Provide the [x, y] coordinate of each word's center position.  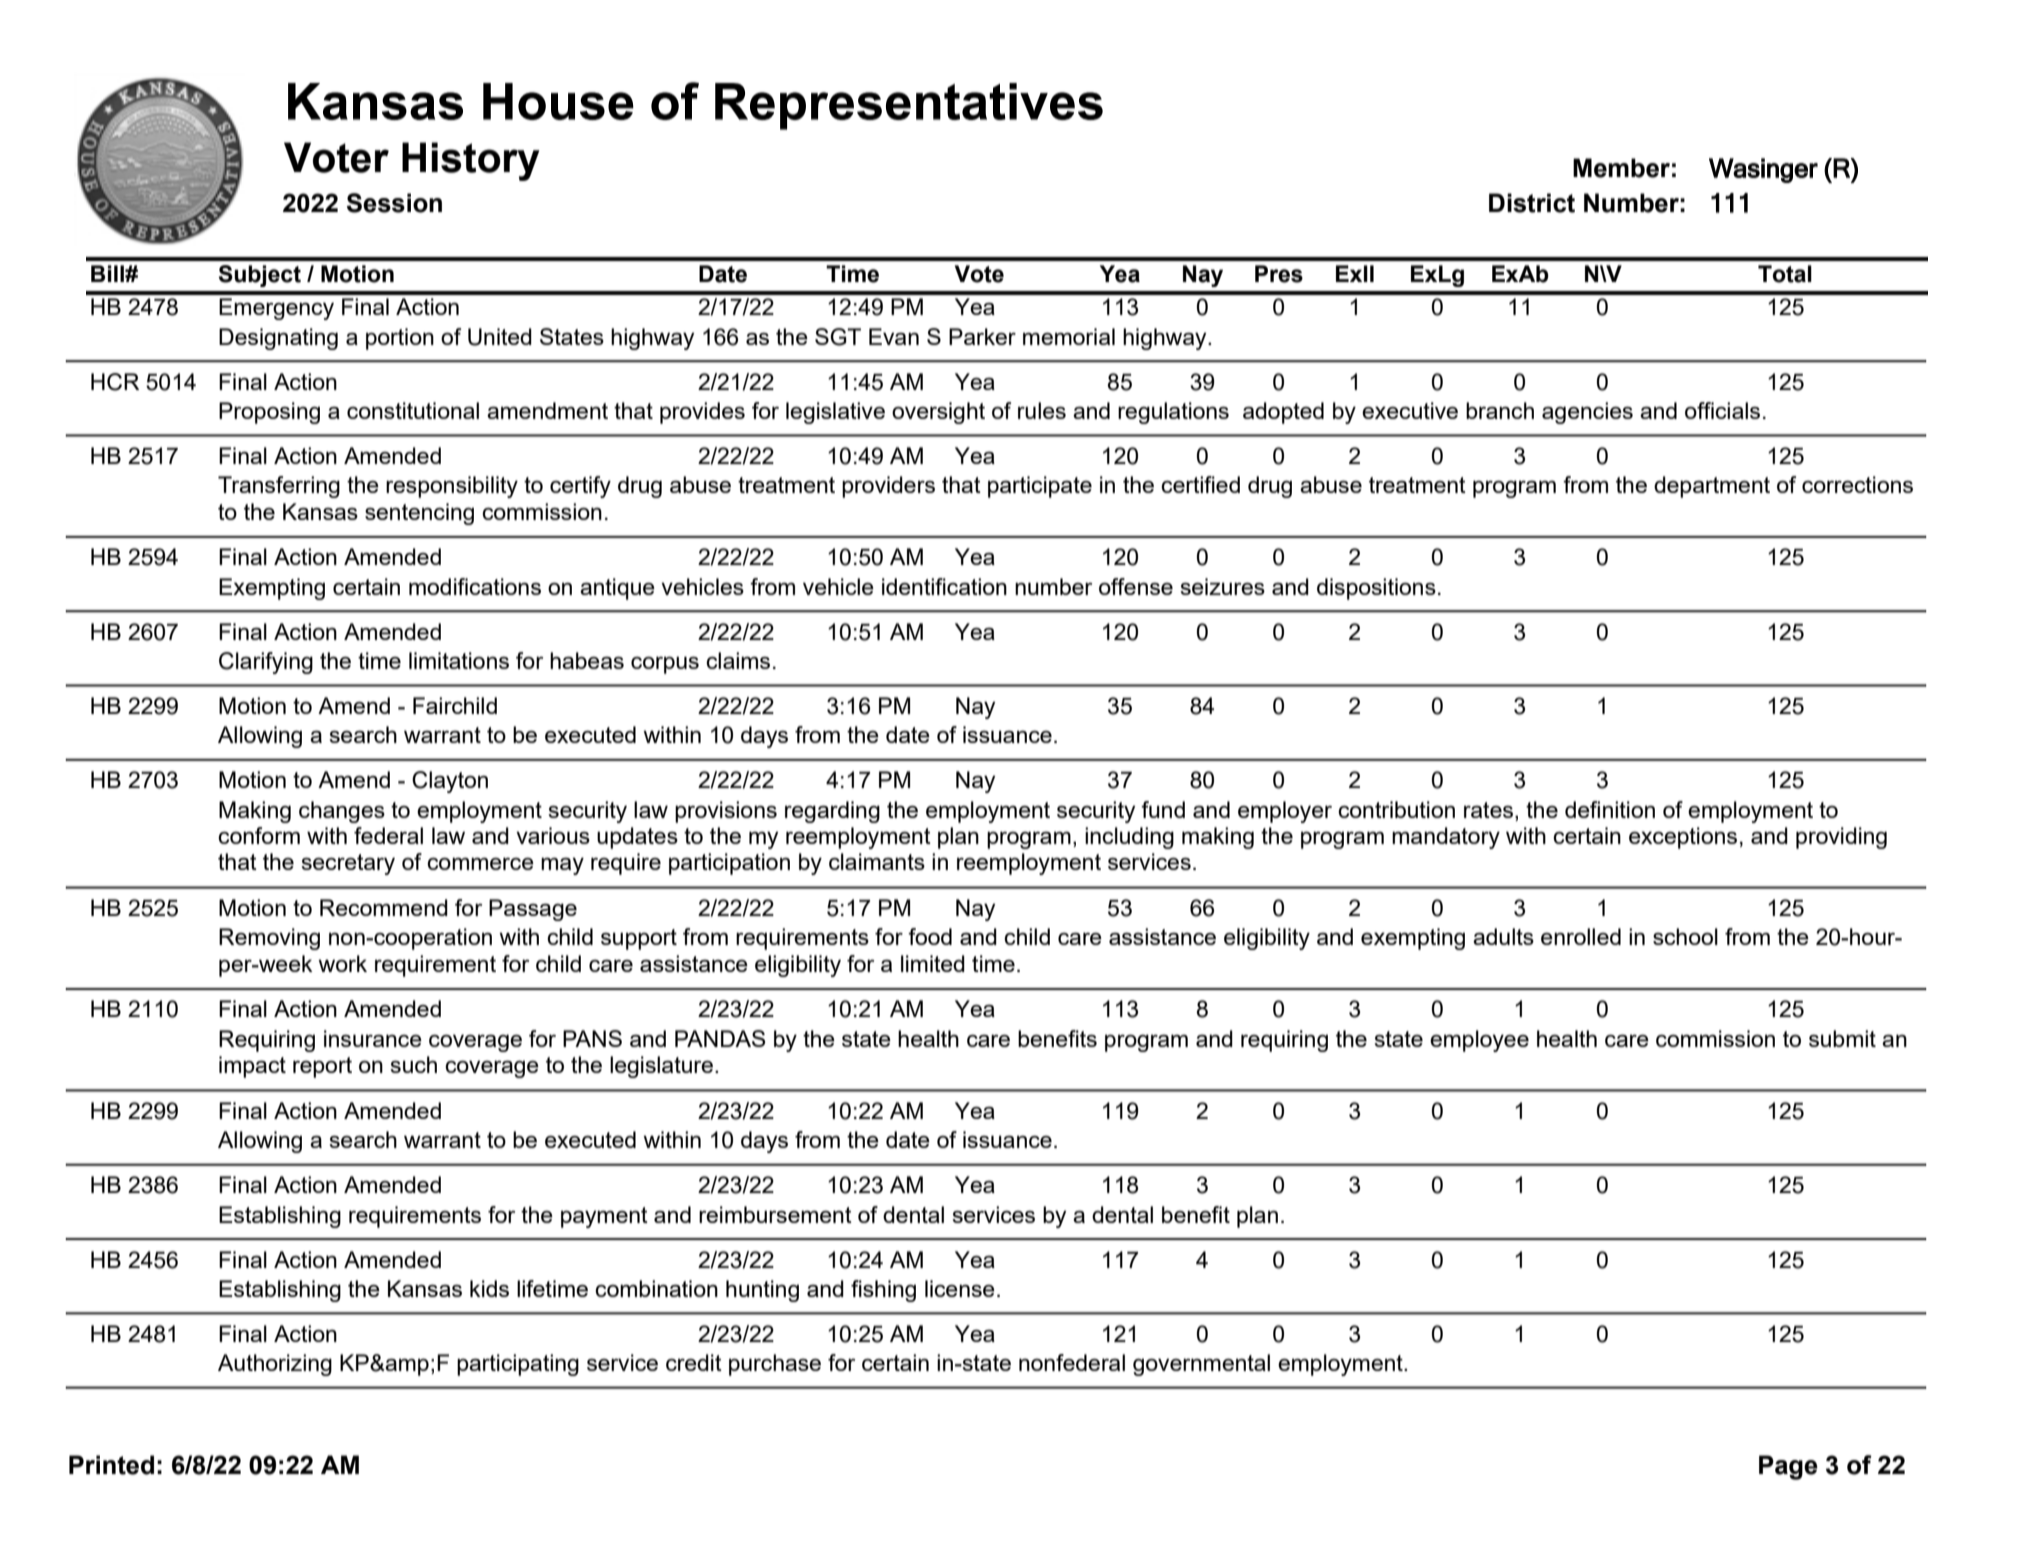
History [471, 161]
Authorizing [275, 1365]
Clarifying [266, 663]
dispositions [1376, 589]
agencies [1587, 413]
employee [1479, 1041]
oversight [938, 413]
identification [944, 586]
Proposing [269, 413]
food [930, 936]
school [1685, 936]
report [322, 1067]
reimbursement [775, 1214]
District [1532, 203]
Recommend [384, 907]
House [558, 101]
